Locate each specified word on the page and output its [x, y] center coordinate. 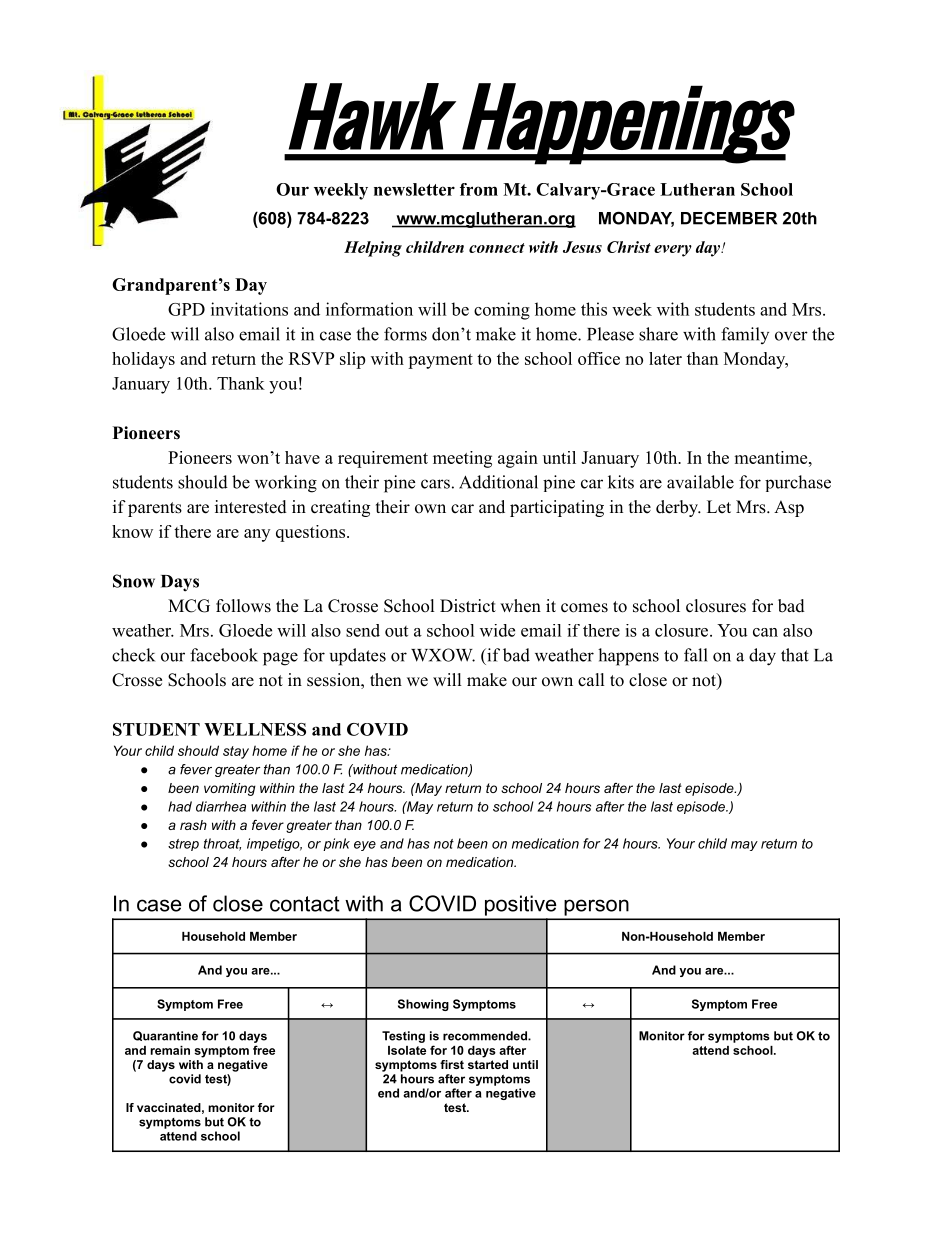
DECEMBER [729, 218]
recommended [486, 1036]
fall [696, 655]
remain [170, 1050]
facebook [224, 655]
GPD [186, 309]
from [479, 189]
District [468, 606]
